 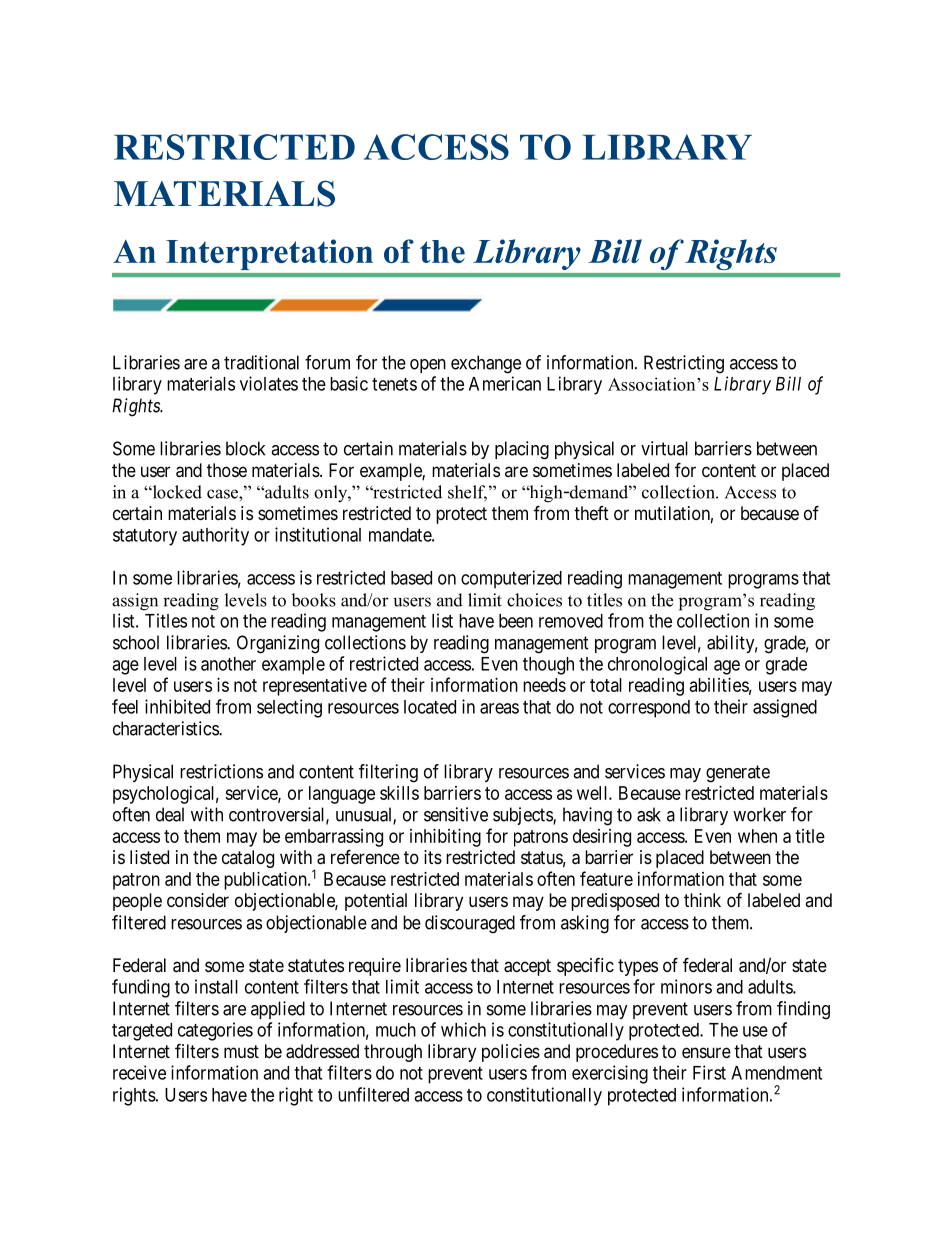 What do you see at coordinates (463, 1029) in the document?
I see `which` at bounding box center [463, 1029].
